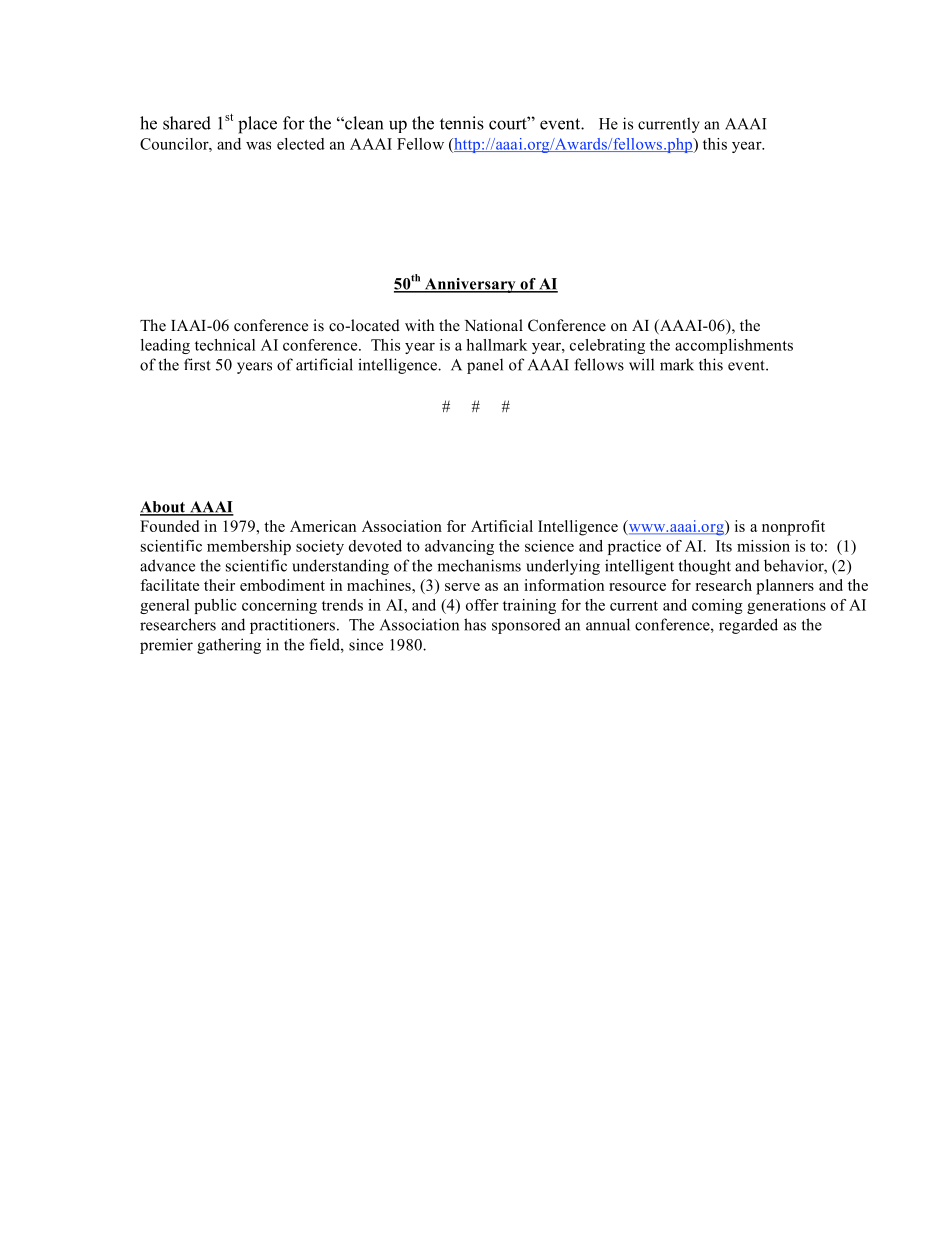  Describe the element at coordinates (748, 626) in the screenshot. I see `regarded` at that location.
